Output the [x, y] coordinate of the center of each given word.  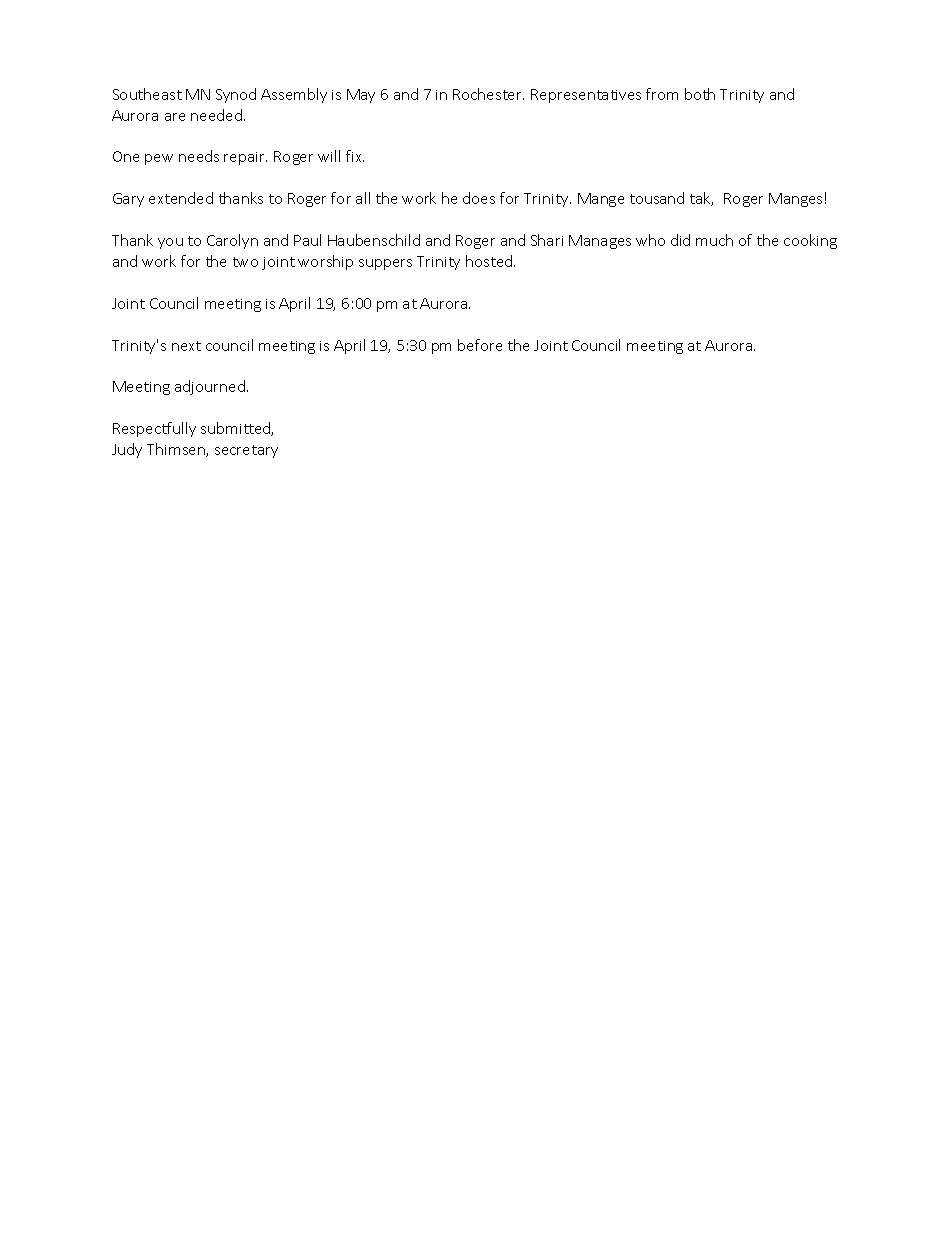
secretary [246, 451]
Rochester [488, 94]
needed [216, 115]
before [480, 345]
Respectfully [154, 429]
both [700, 94]
